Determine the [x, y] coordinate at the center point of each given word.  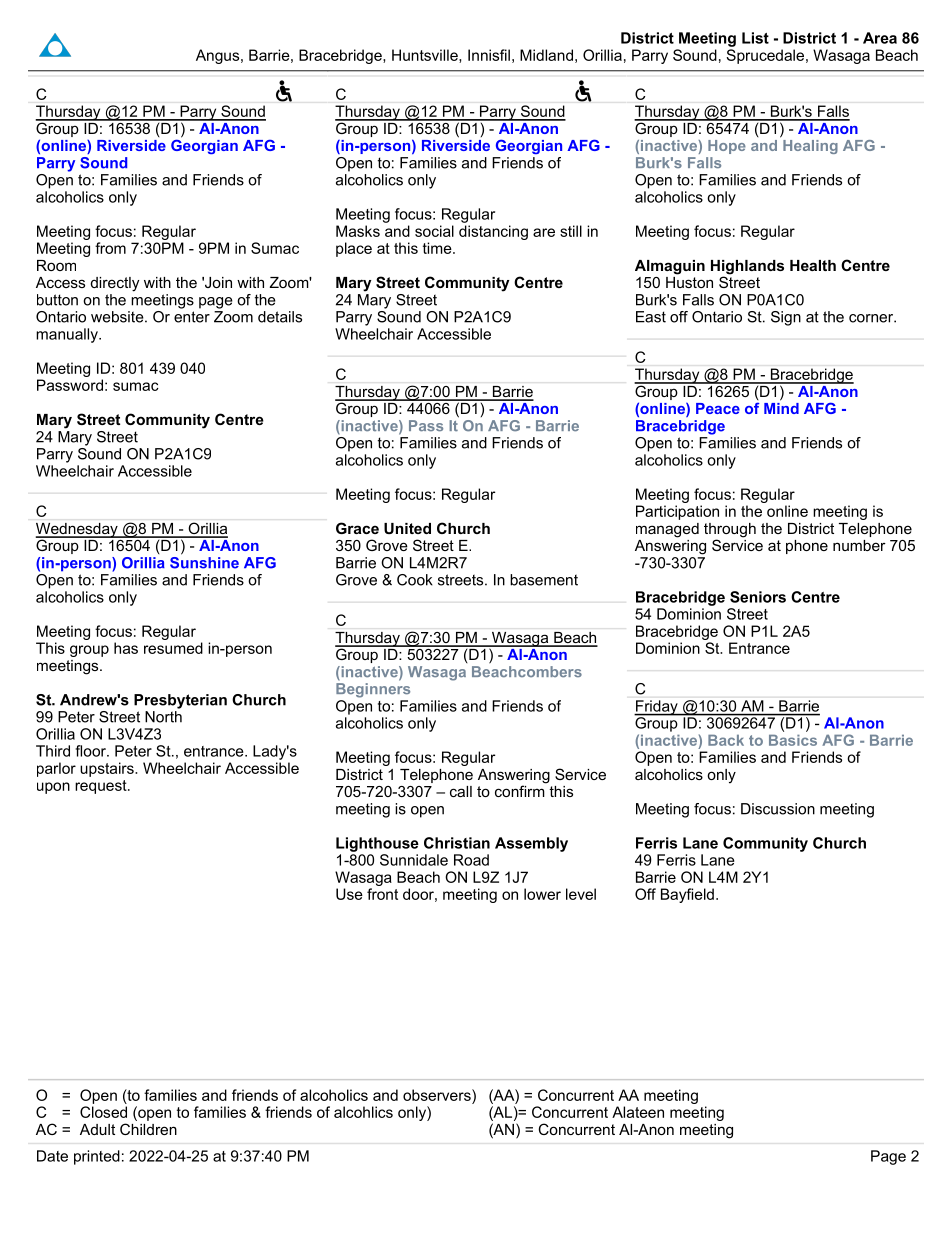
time [438, 248]
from [110, 248]
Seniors [758, 597]
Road [471, 860]
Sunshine [204, 561]
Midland [546, 55]
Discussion [778, 809]
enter [192, 317]
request [102, 787]
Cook [415, 580]
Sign [786, 318]
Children [148, 1129]
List [755, 38]
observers [438, 1095]
